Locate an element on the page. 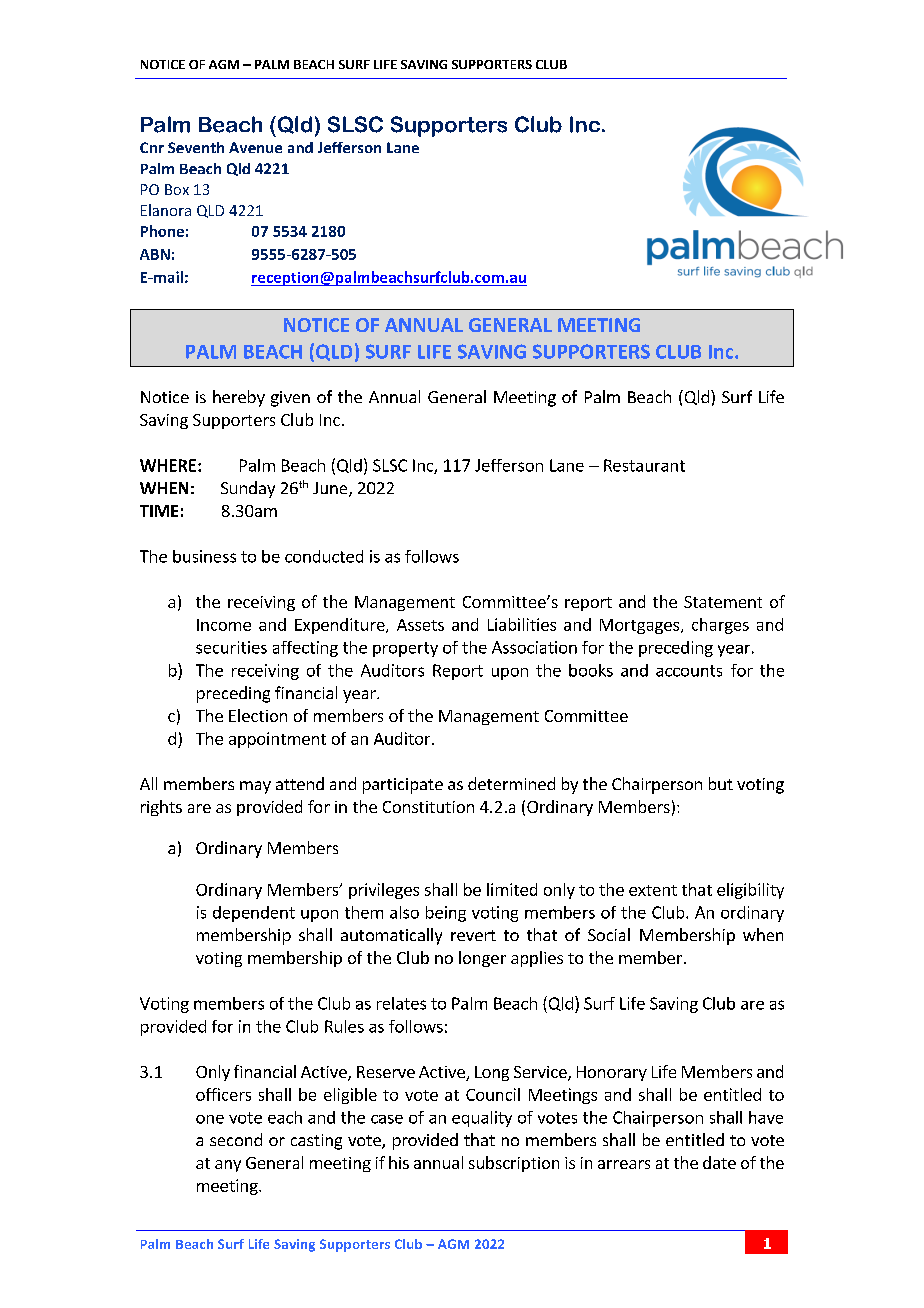 The width and height of the document is (924, 1308). Seventh is located at coordinates (196, 147).
